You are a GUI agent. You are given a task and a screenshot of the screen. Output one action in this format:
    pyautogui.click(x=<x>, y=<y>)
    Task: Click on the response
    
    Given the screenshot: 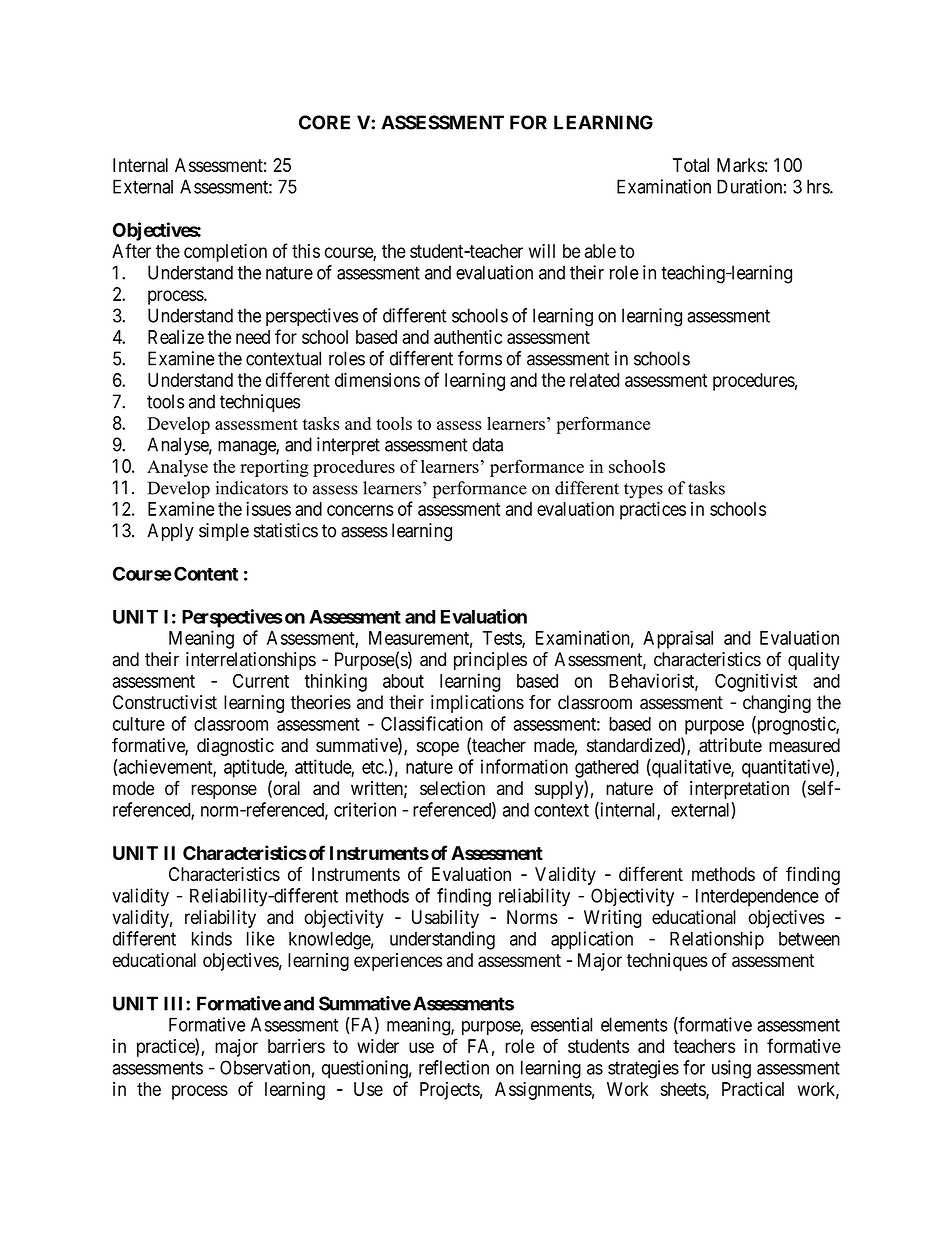 What is the action you would take?
    pyautogui.click(x=224, y=791)
